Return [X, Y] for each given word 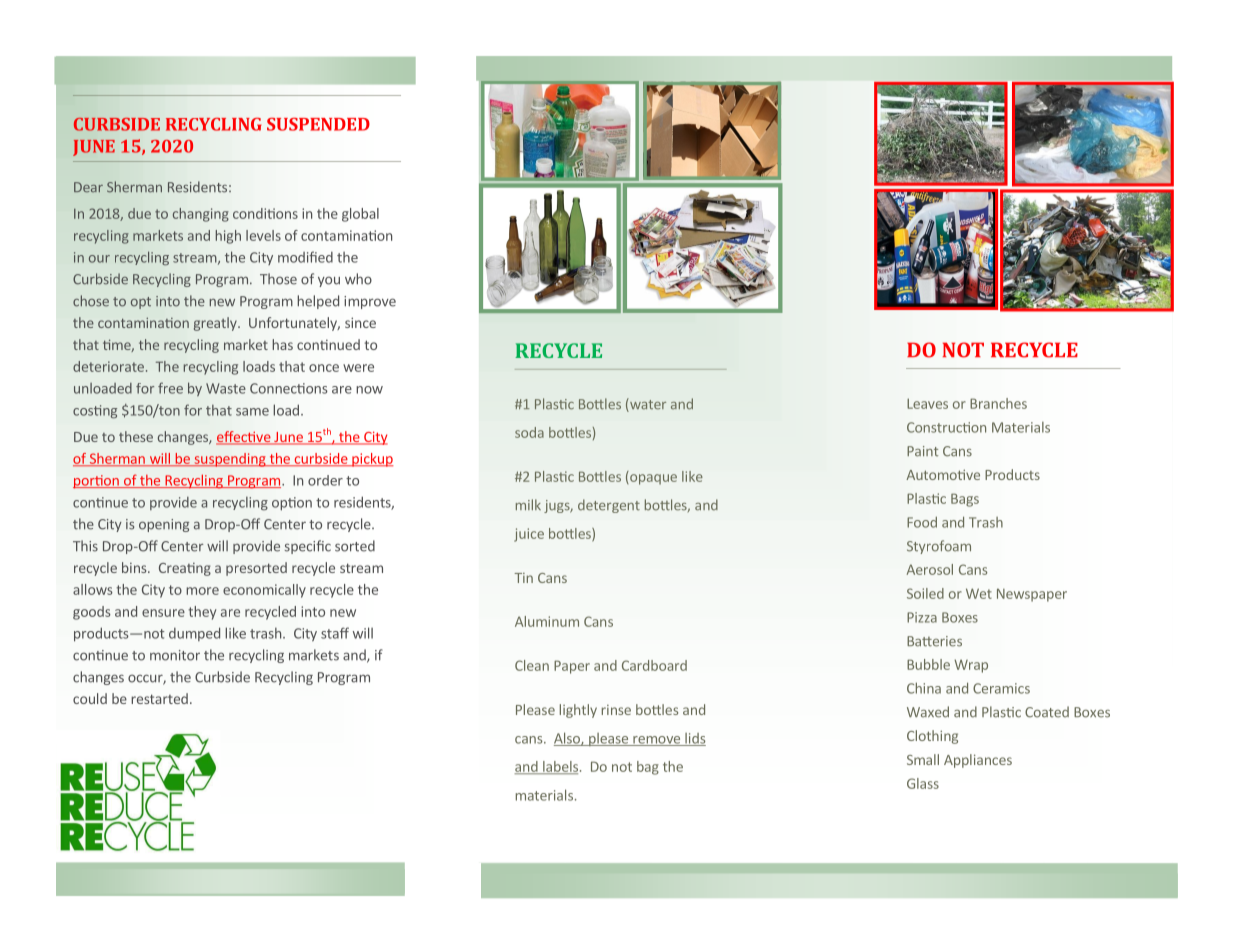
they [202, 613]
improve [370, 302]
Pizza [922, 617]
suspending [230, 460]
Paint [922, 451]
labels [559, 767]
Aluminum [547, 621]
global [360, 215]
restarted [159, 698]
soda [529, 432]
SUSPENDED [318, 124]
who [358, 279]
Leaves [927, 403]
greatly [216, 324]
